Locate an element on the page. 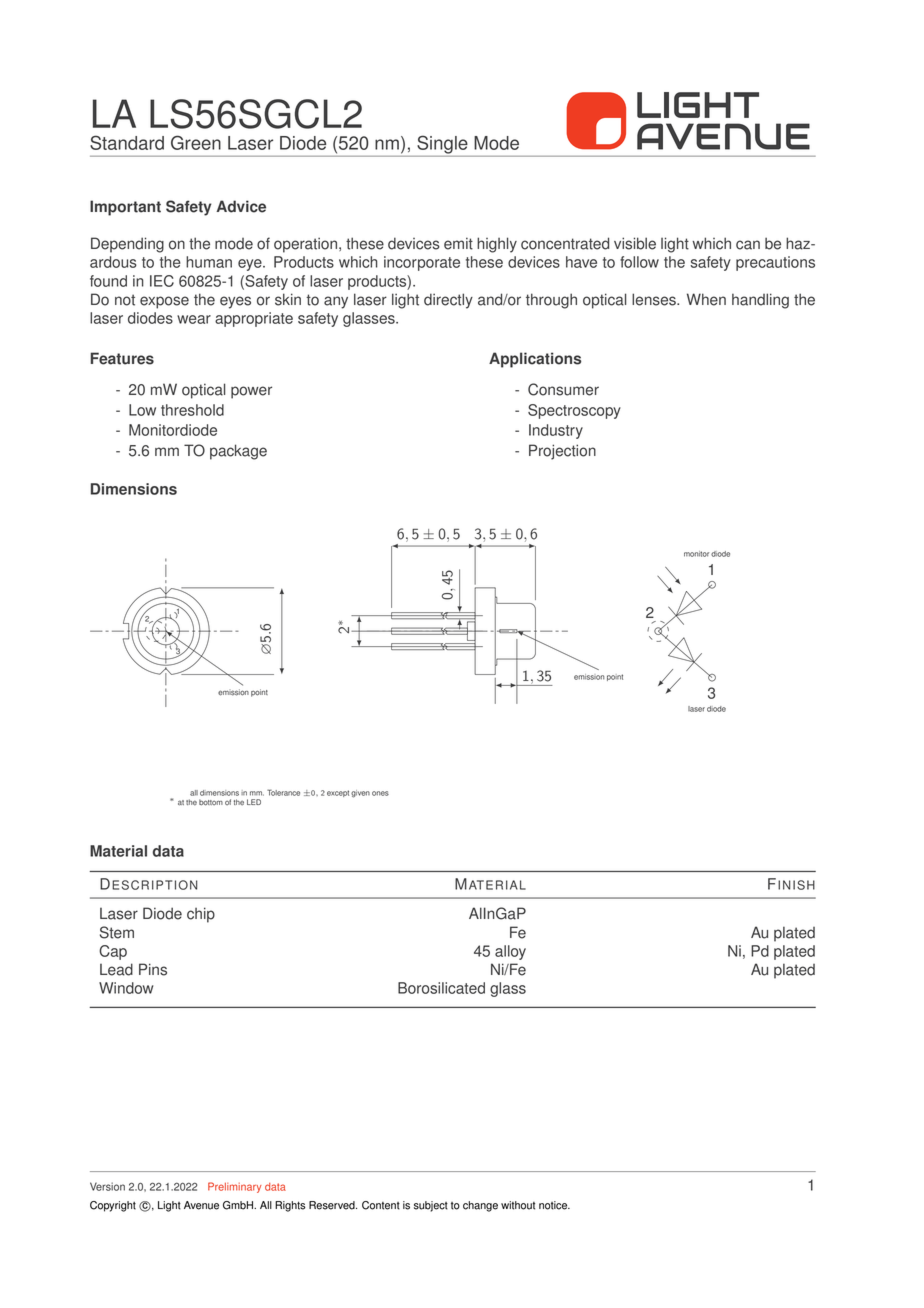 Image resolution: width=924 pixels, height=1308 pixels. Green is located at coordinates (196, 142).
